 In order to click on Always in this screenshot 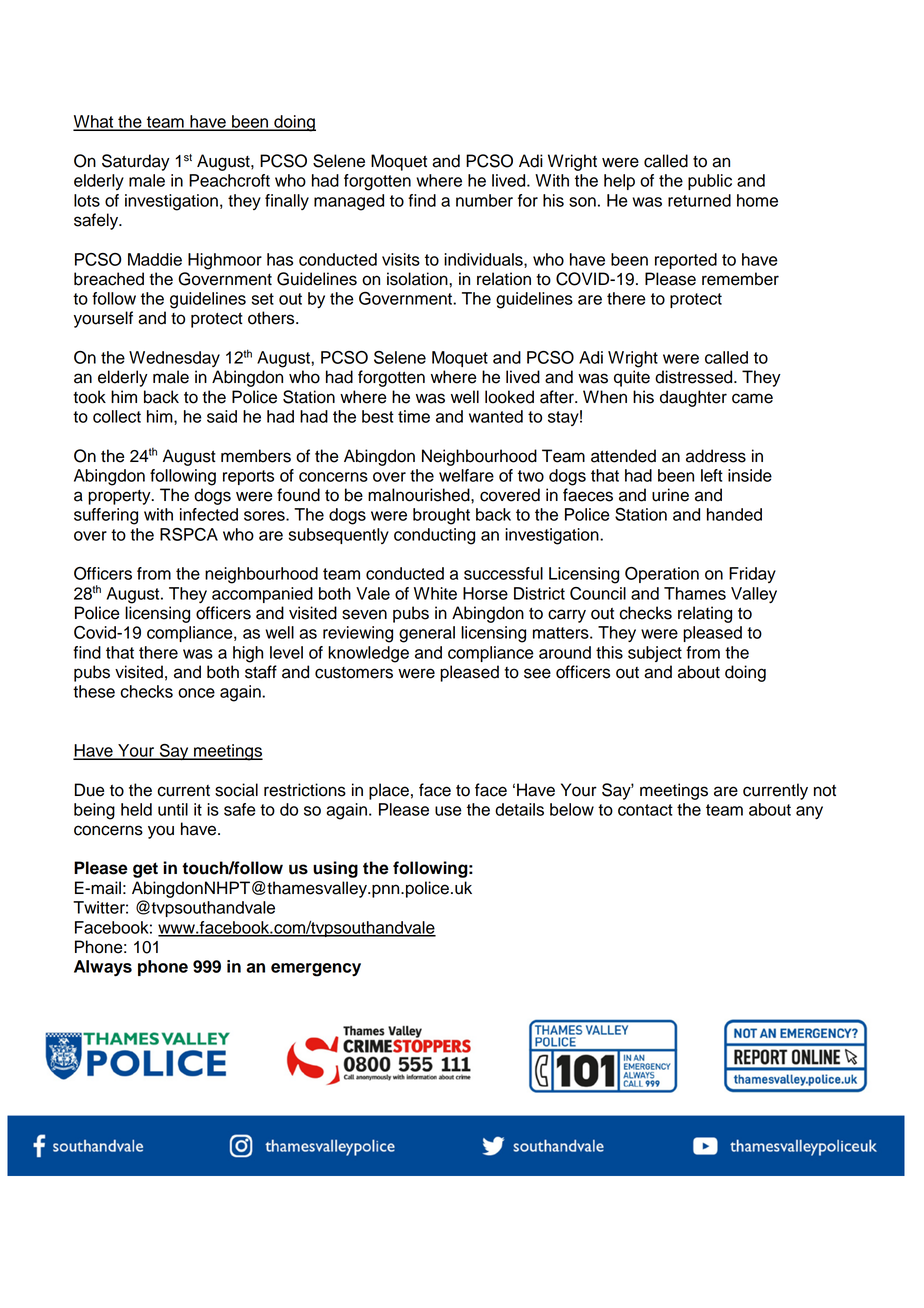, I will do `click(103, 968)`.
